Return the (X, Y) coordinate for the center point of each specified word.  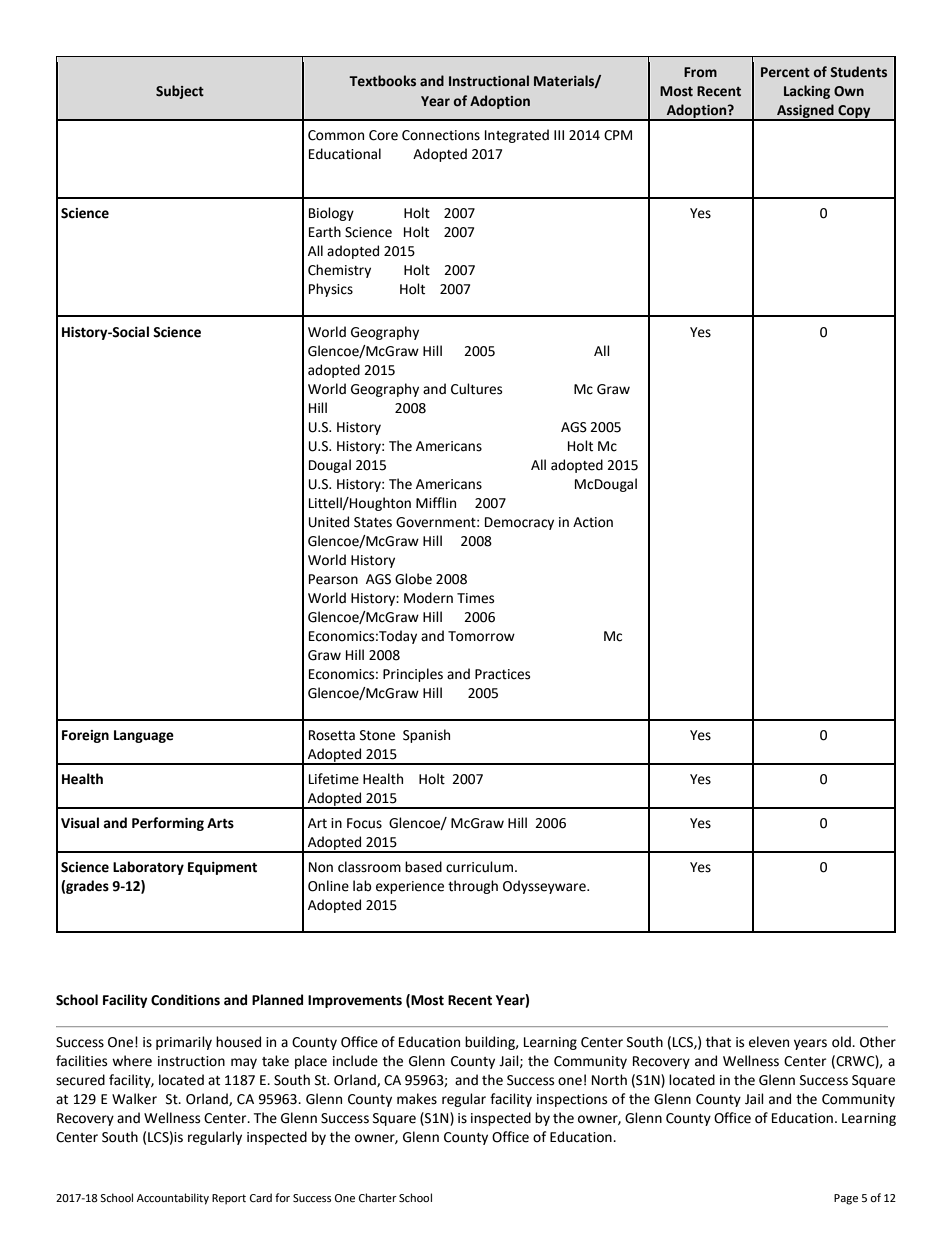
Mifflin (436, 502)
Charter (378, 1197)
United (329, 522)
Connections (441, 135)
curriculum (481, 867)
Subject (180, 92)
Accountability (173, 1199)
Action (593, 522)
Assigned (805, 112)
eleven (769, 1042)
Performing (168, 824)
